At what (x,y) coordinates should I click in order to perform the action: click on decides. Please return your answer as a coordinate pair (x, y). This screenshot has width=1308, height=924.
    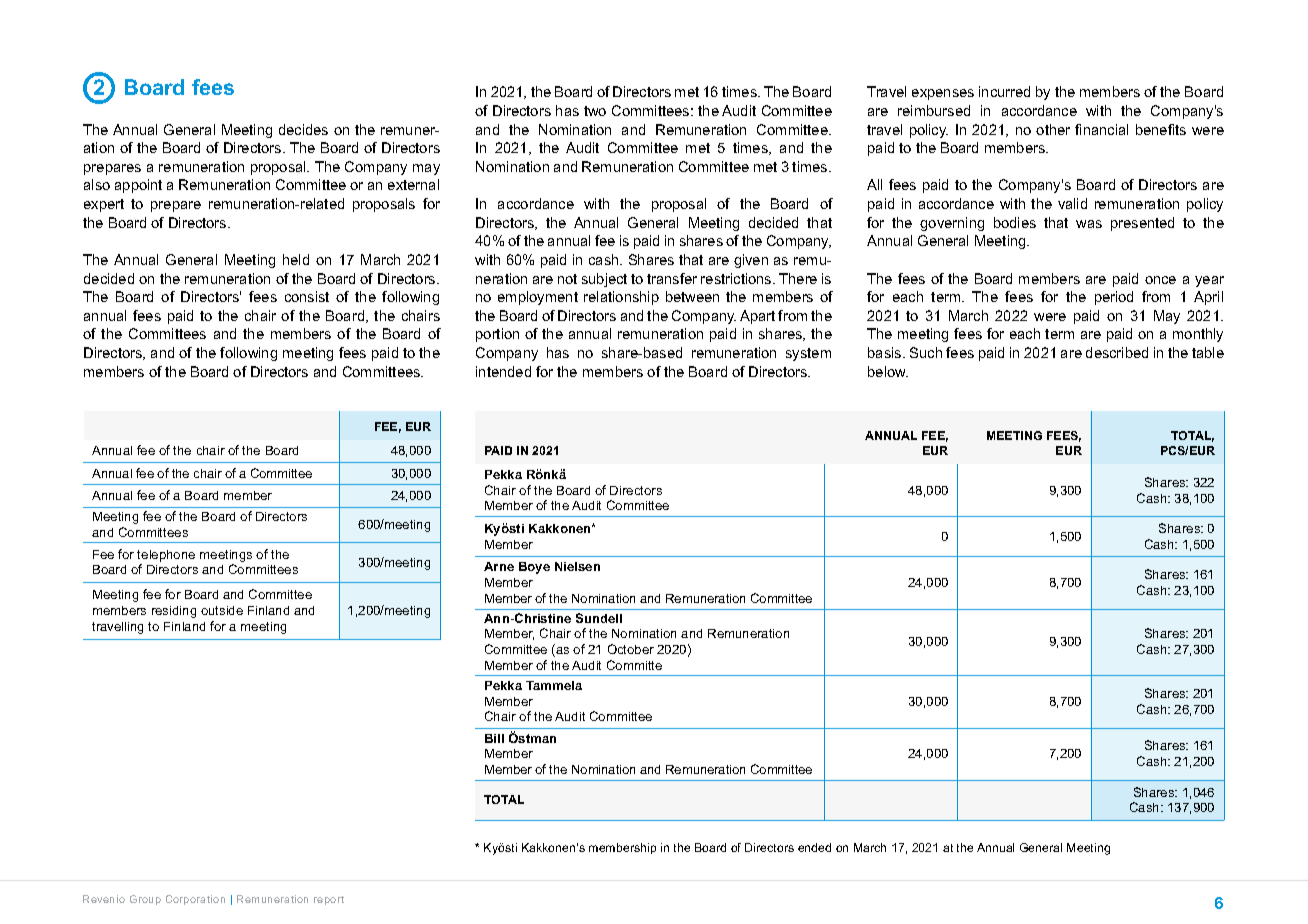
    Looking at the image, I should click on (303, 129).
